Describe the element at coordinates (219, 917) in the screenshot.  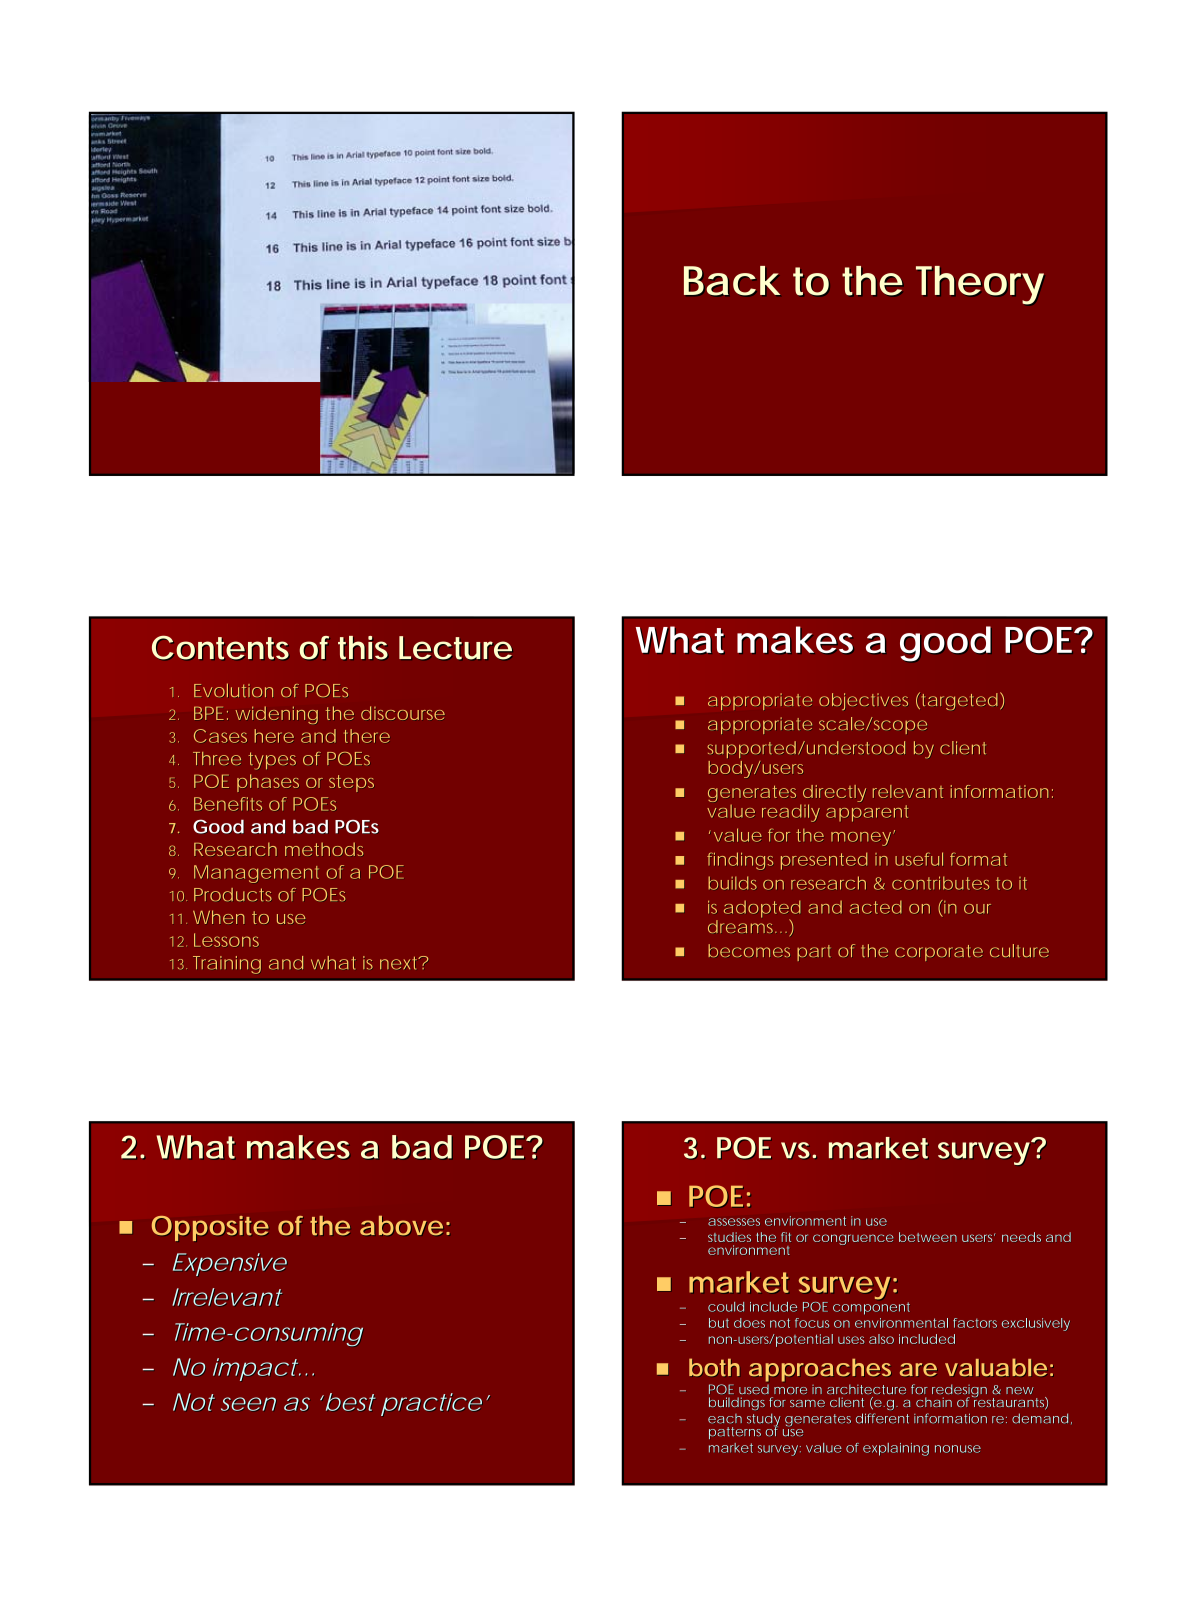
I see `When` at that location.
